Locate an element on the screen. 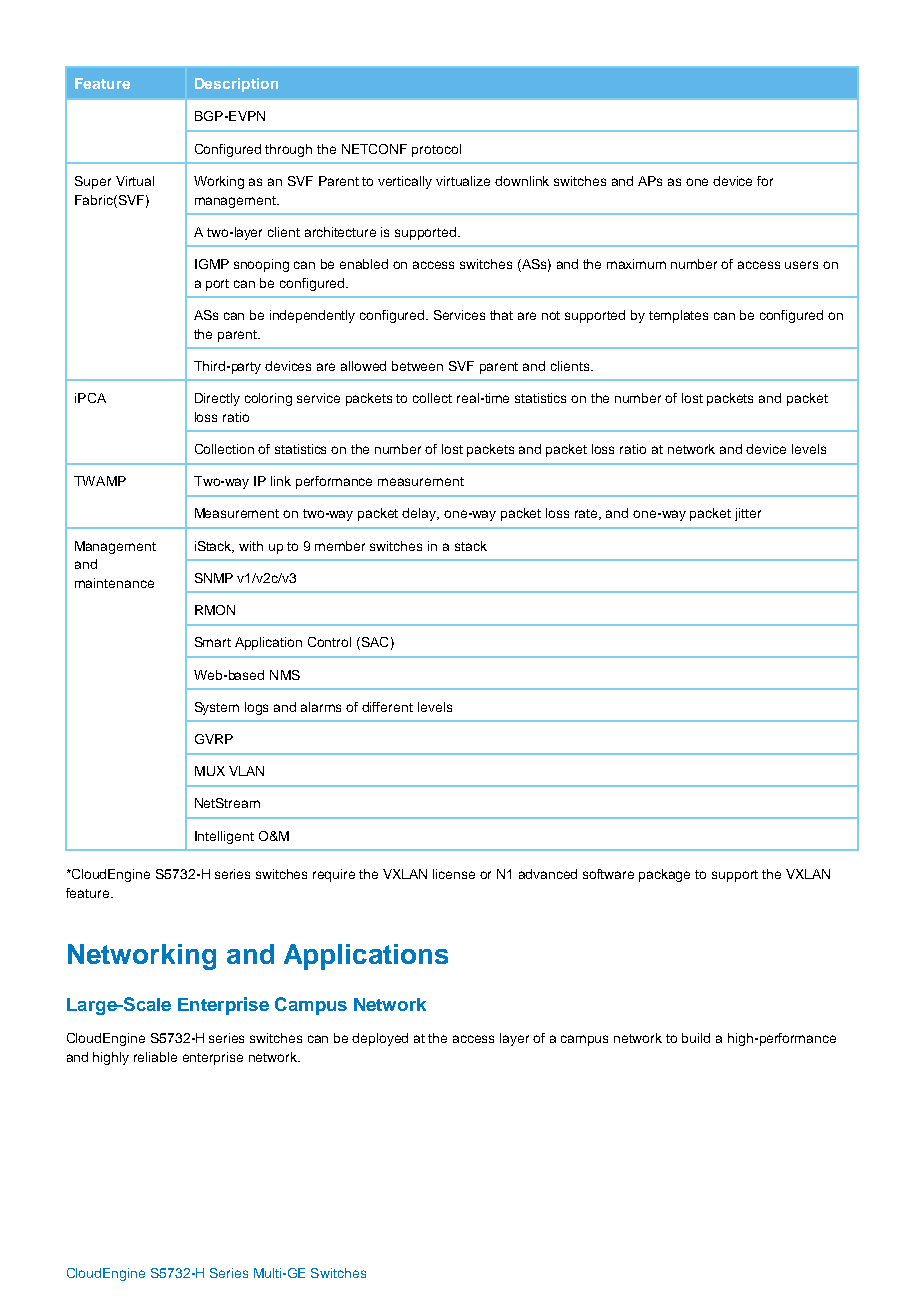 This screenshot has width=924, height=1308. Directly is located at coordinates (217, 399).
